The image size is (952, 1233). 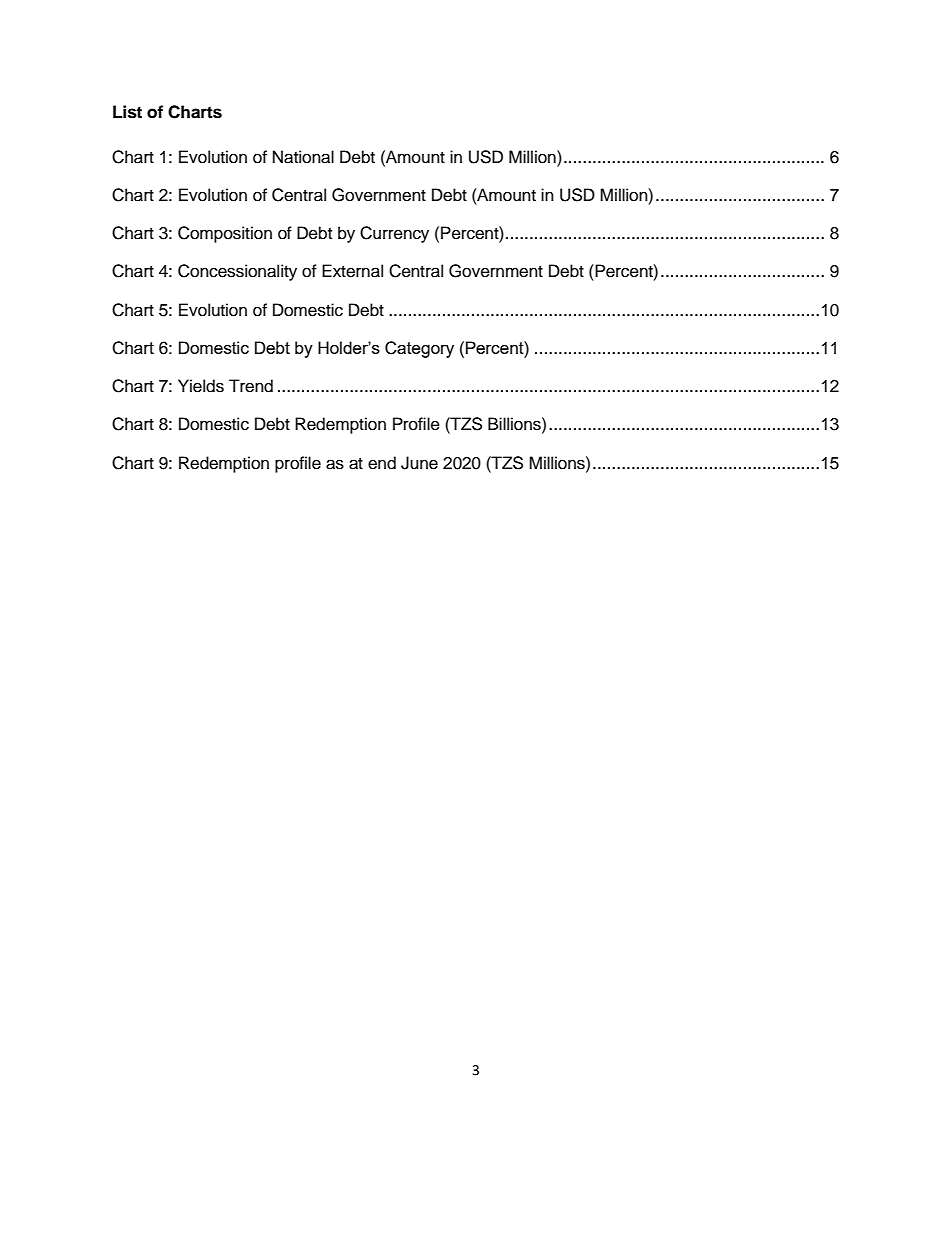 What do you see at coordinates (127, 112) in the screenshot?
I see `List` at bounding box center [127, 112].
